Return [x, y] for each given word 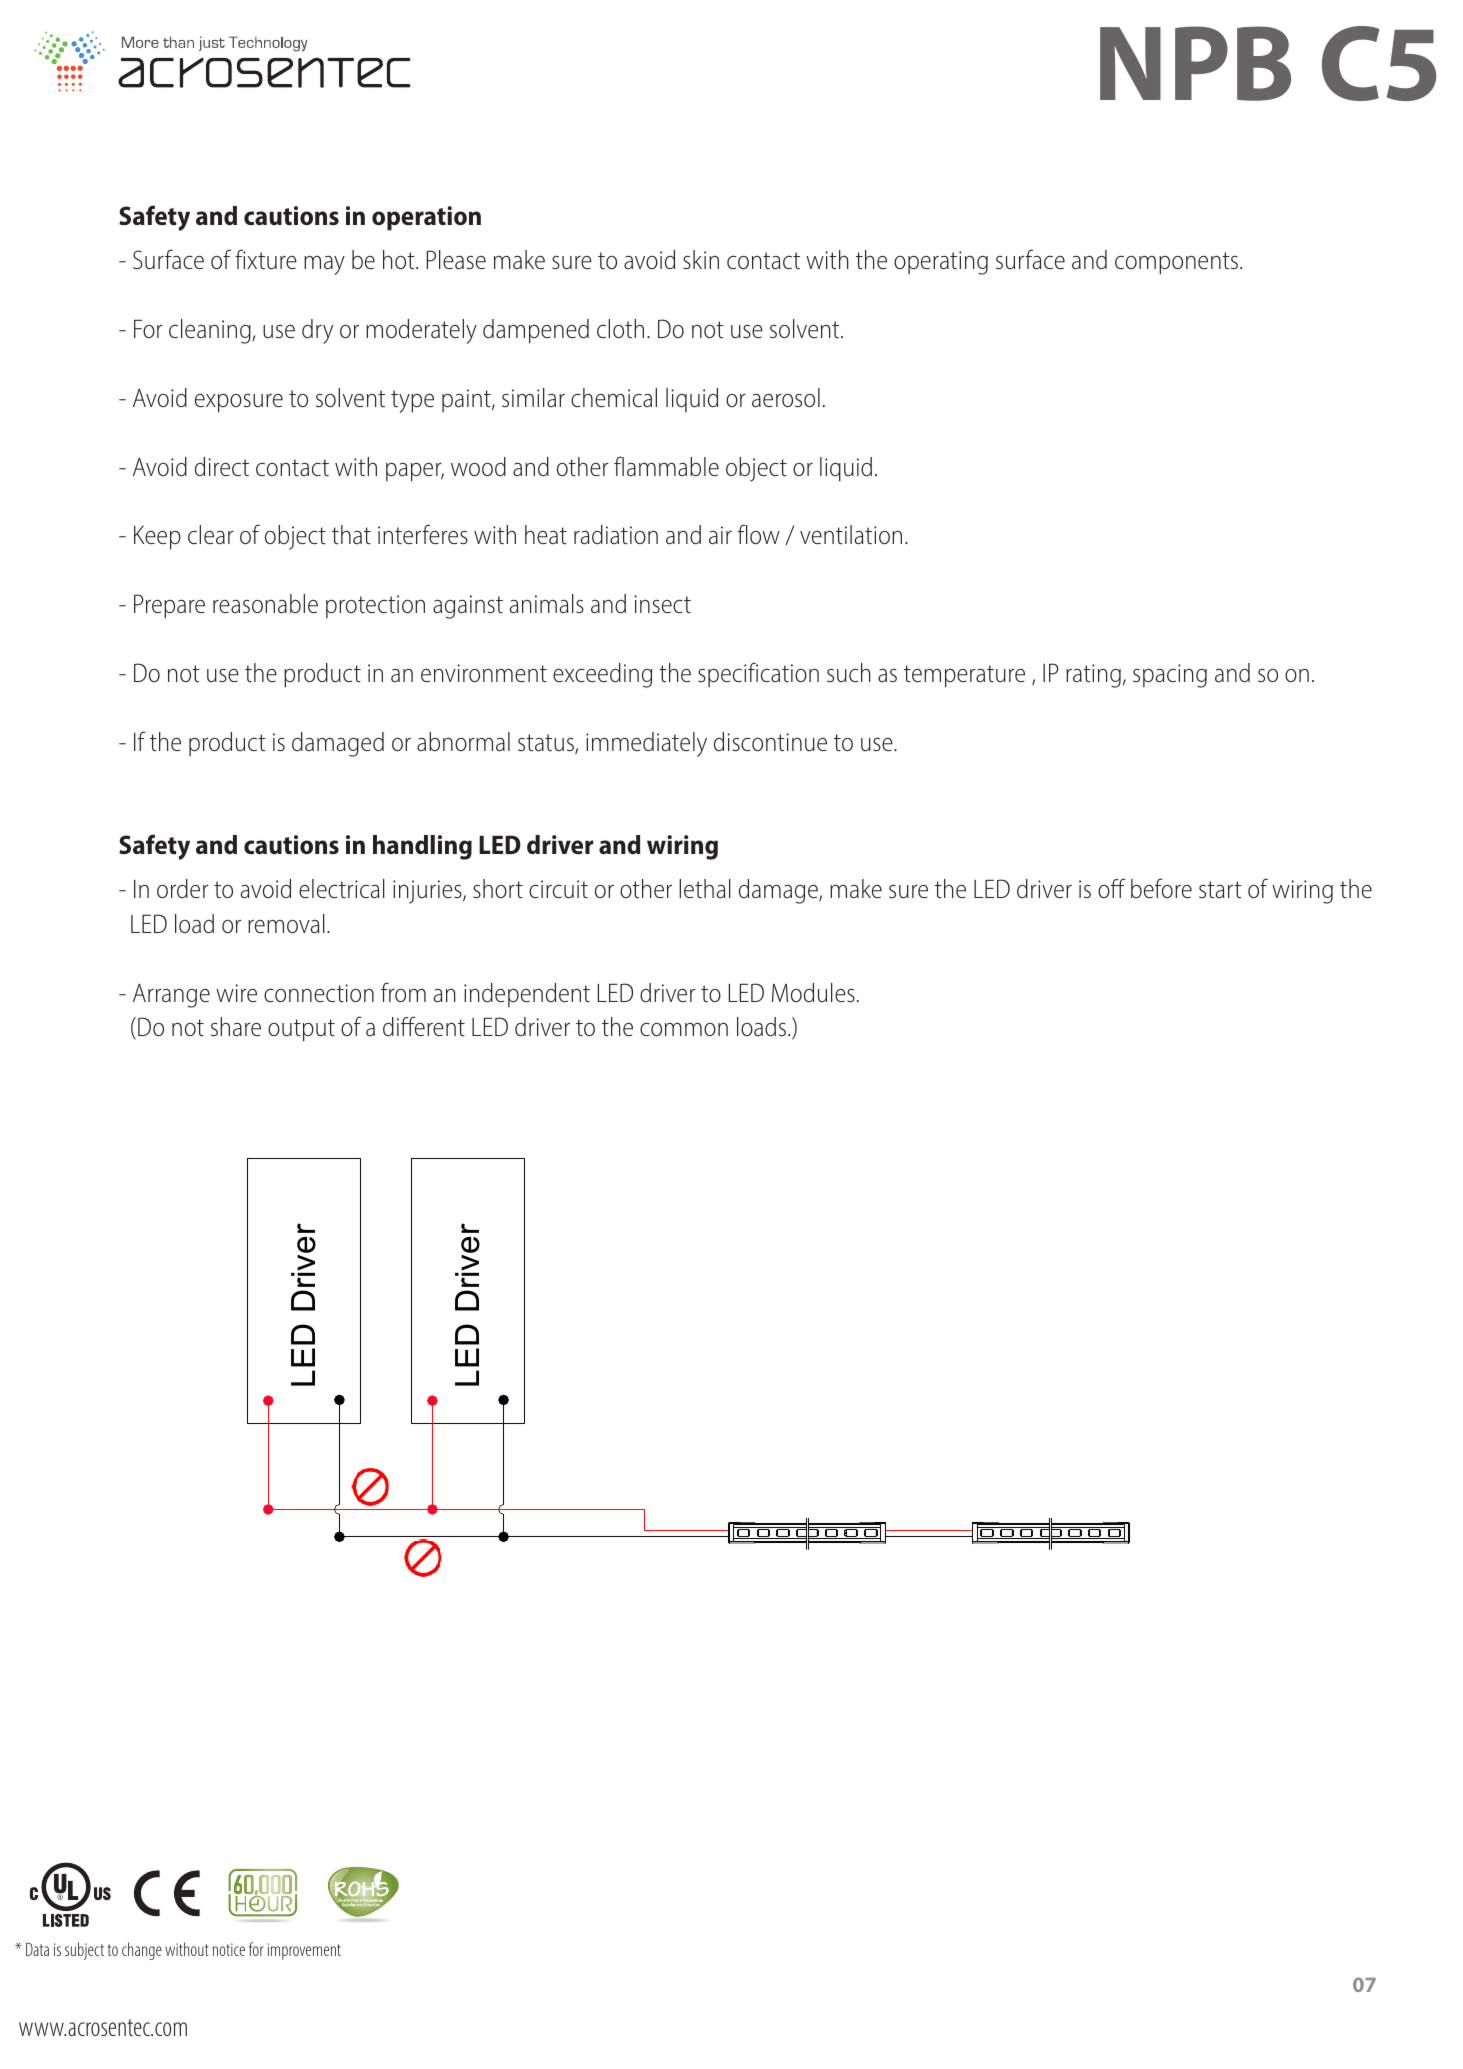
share [236, 1027]
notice [229, 1949]
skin [701, 259]
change [142, 1951]
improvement [304, 1951]
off [1112, 888]
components [1178, 263]
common [684, 1029]
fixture [266, 259]
